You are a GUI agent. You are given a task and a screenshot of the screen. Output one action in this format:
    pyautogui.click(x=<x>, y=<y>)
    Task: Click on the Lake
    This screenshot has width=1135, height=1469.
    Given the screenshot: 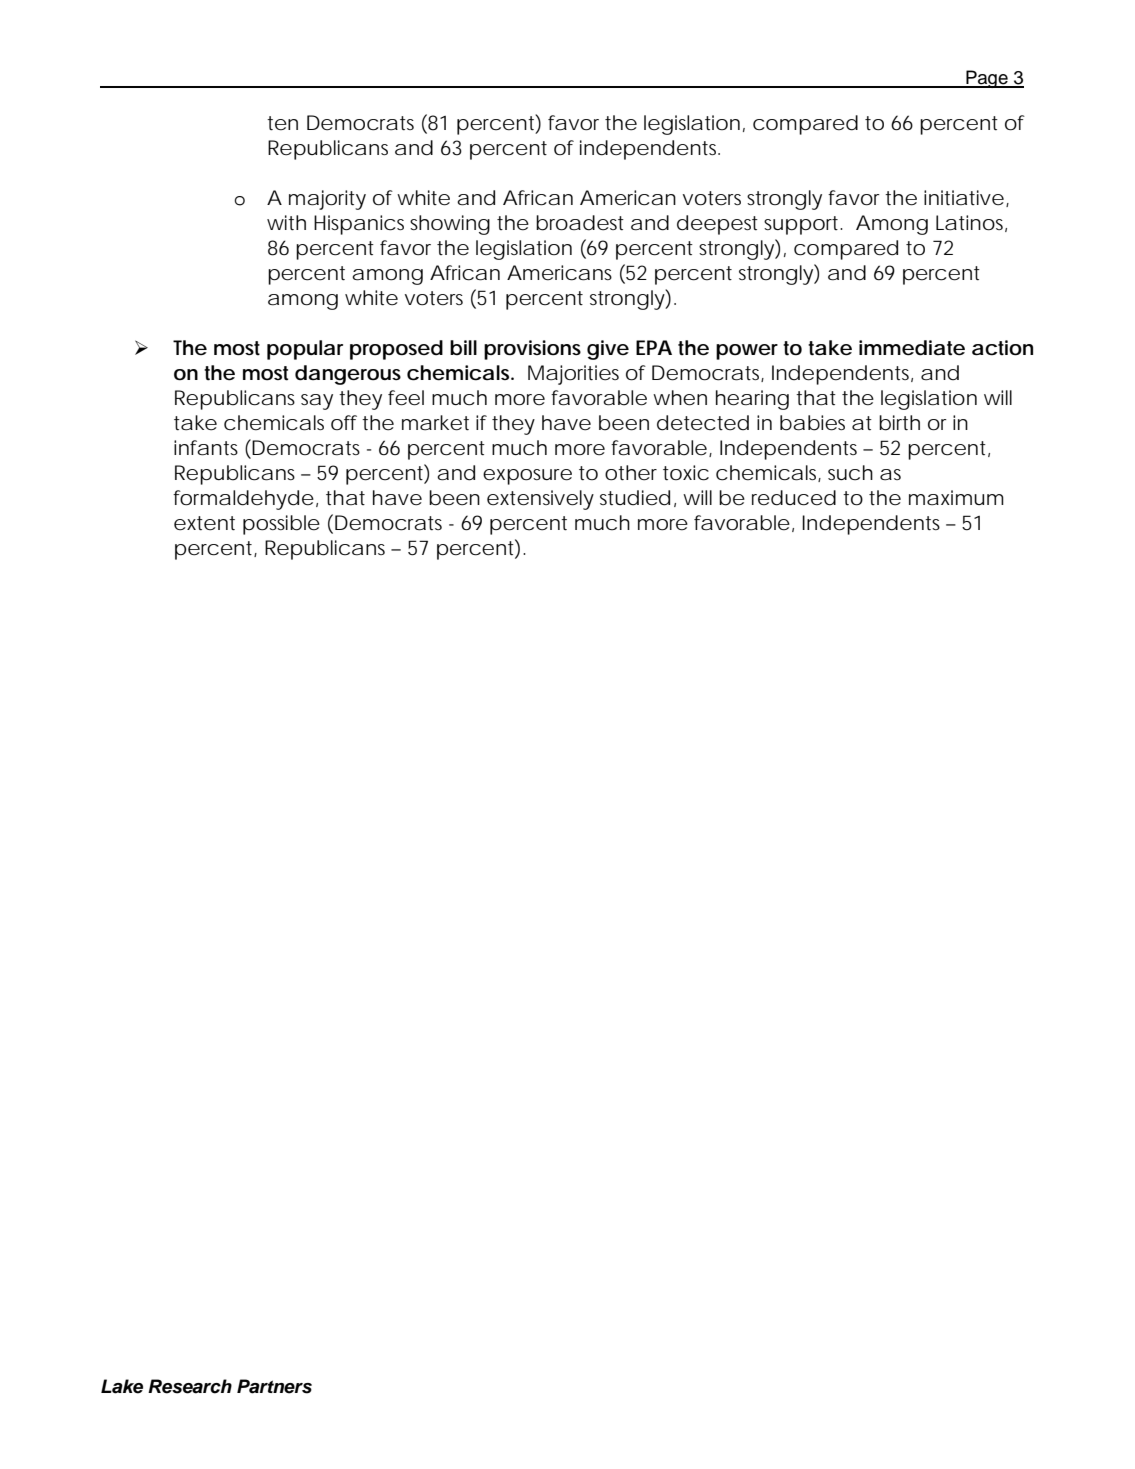 What is the action you would take?
    pyautogui.click(x=122, y=1386)
